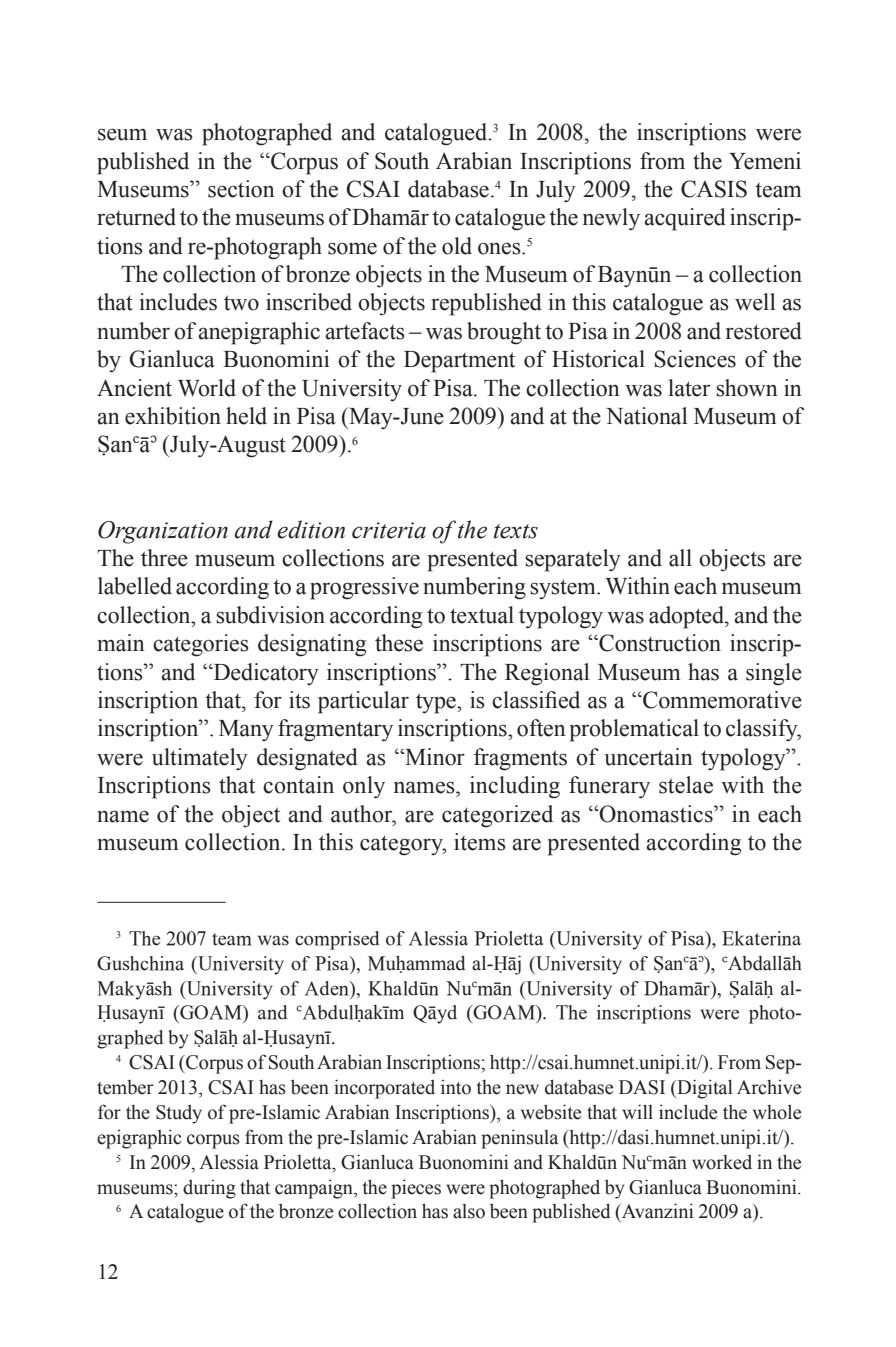 The width and height of the image is (896, 1347). What do you see at coordinates (209, 1189) in the image?
I see `during` at bounding box center [209, 1189].
